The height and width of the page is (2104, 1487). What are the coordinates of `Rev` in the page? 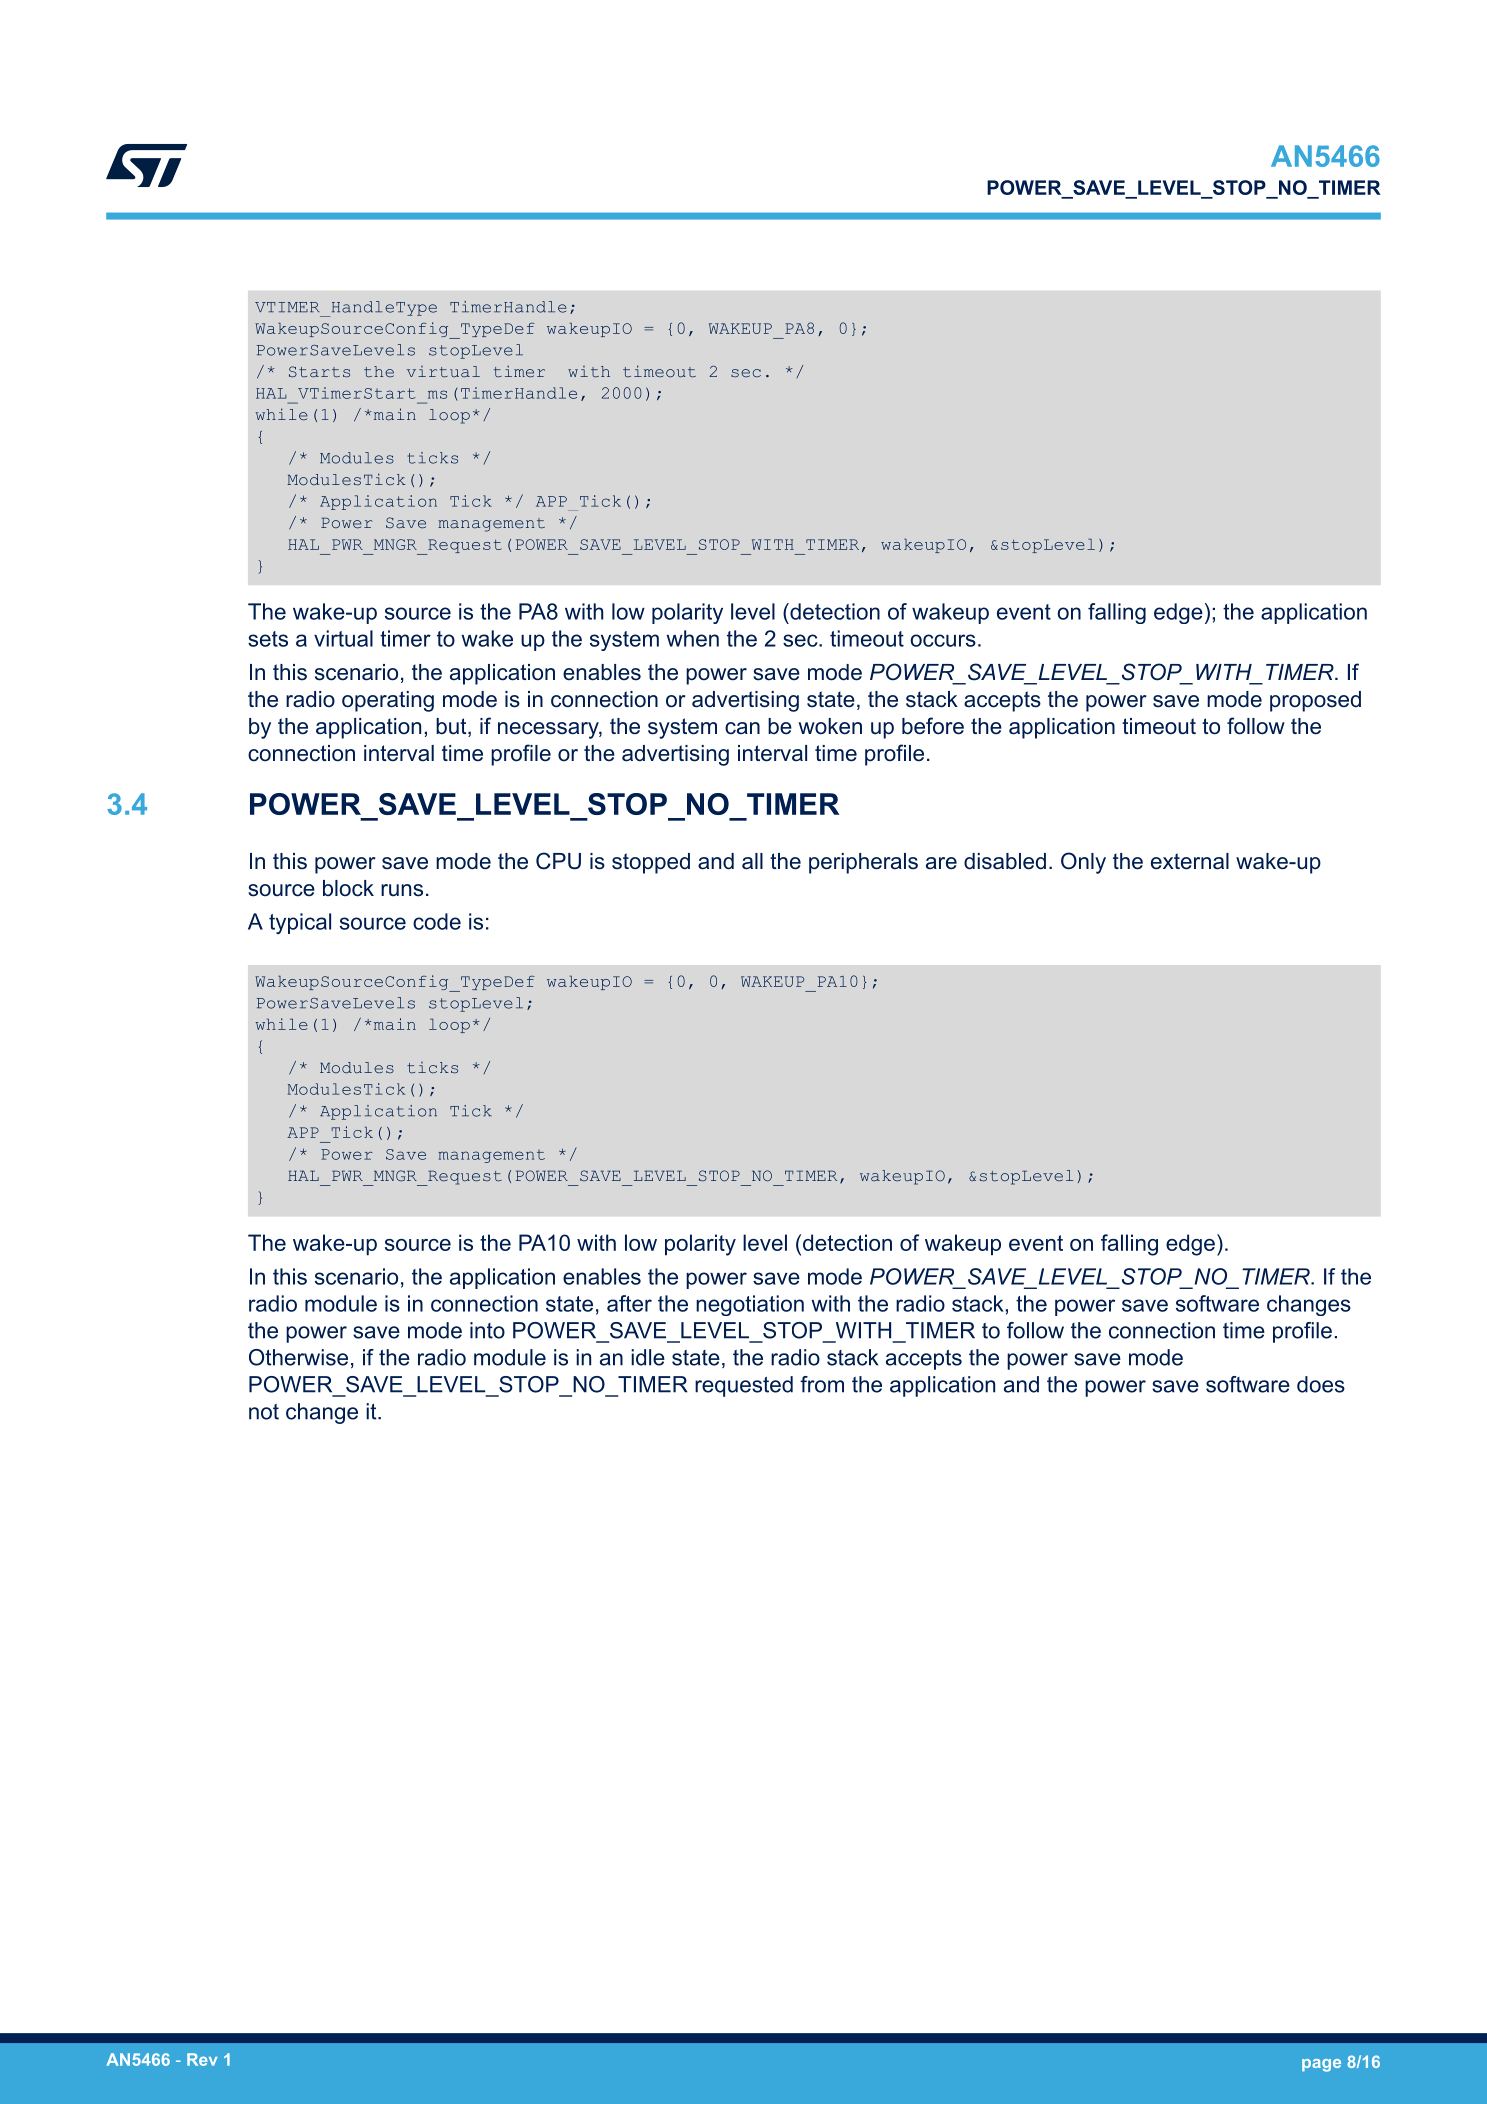 It's located at (202, 2059).
